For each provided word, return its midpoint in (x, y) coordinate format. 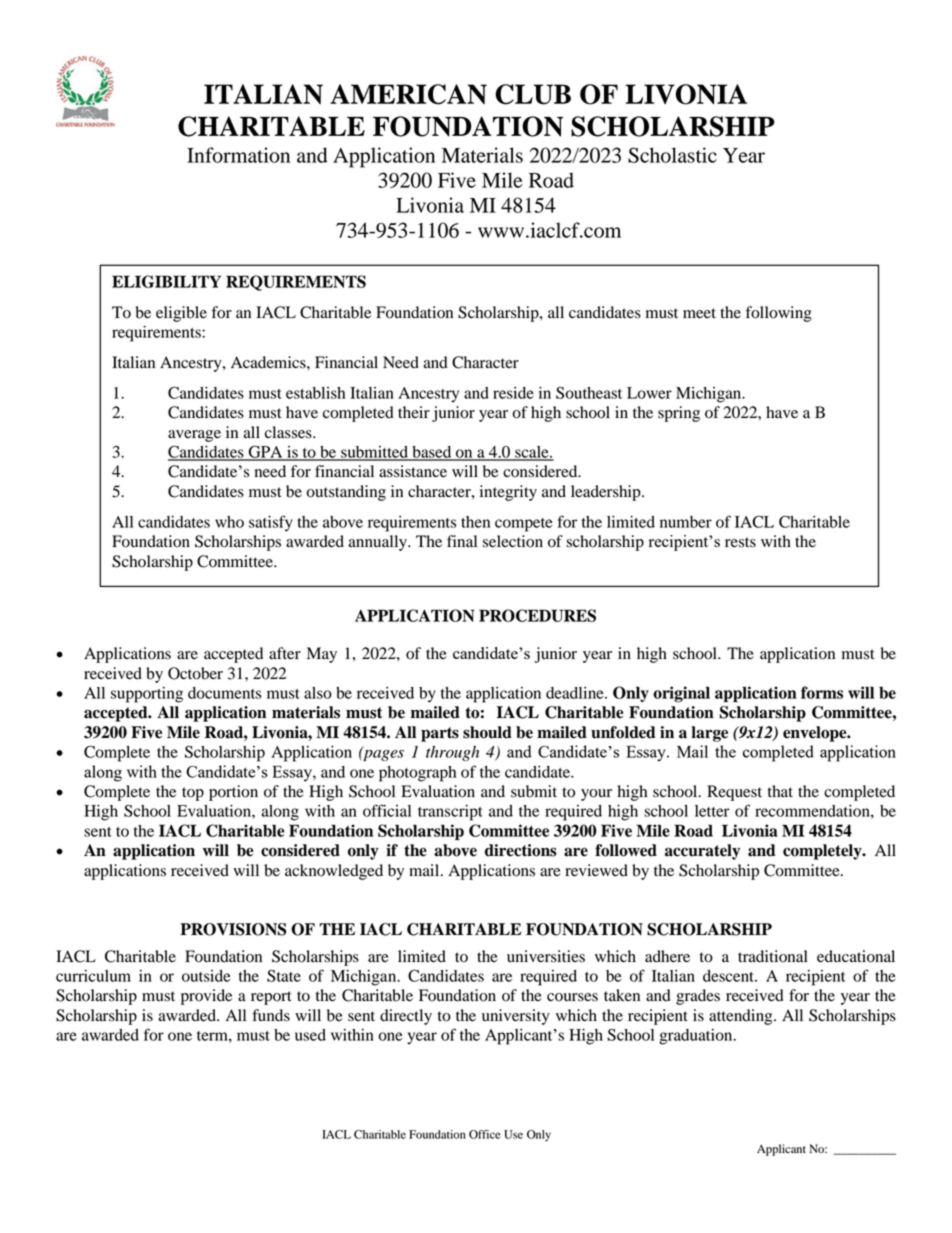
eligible (181, 314)
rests (740, 542)
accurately (702, 852)
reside (513, 393)
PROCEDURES (537, 615)
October (195, 673)
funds (271, 1015)
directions (521, 850)
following (779, 314)
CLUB (533, 94)
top (193, 794)
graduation (697, 1037)
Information (238, 155)
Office (484, 1134)
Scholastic (672, 155)
